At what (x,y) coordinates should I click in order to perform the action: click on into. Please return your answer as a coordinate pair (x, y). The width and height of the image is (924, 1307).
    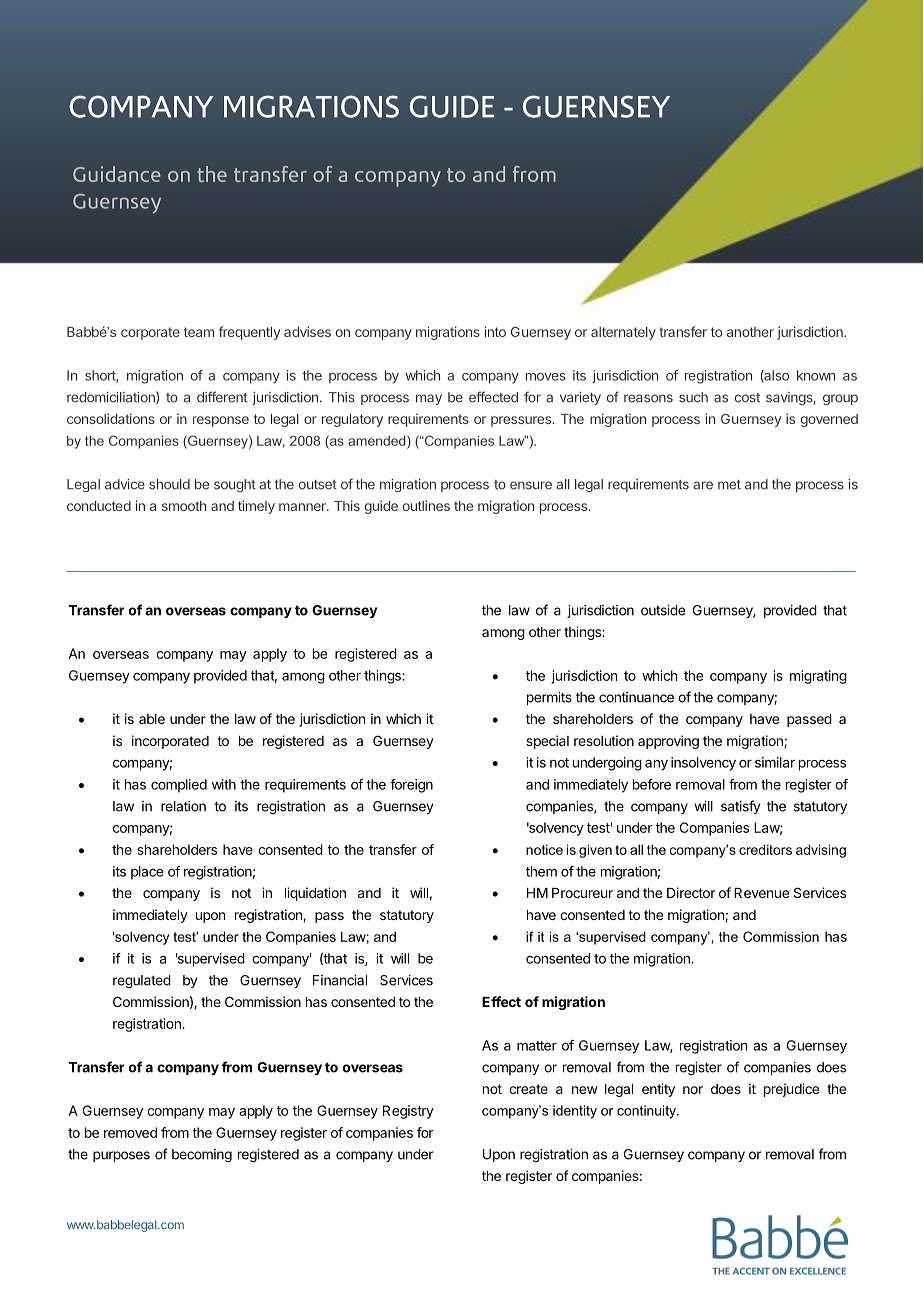
    Looking at the image, I should click on (495, 331).
